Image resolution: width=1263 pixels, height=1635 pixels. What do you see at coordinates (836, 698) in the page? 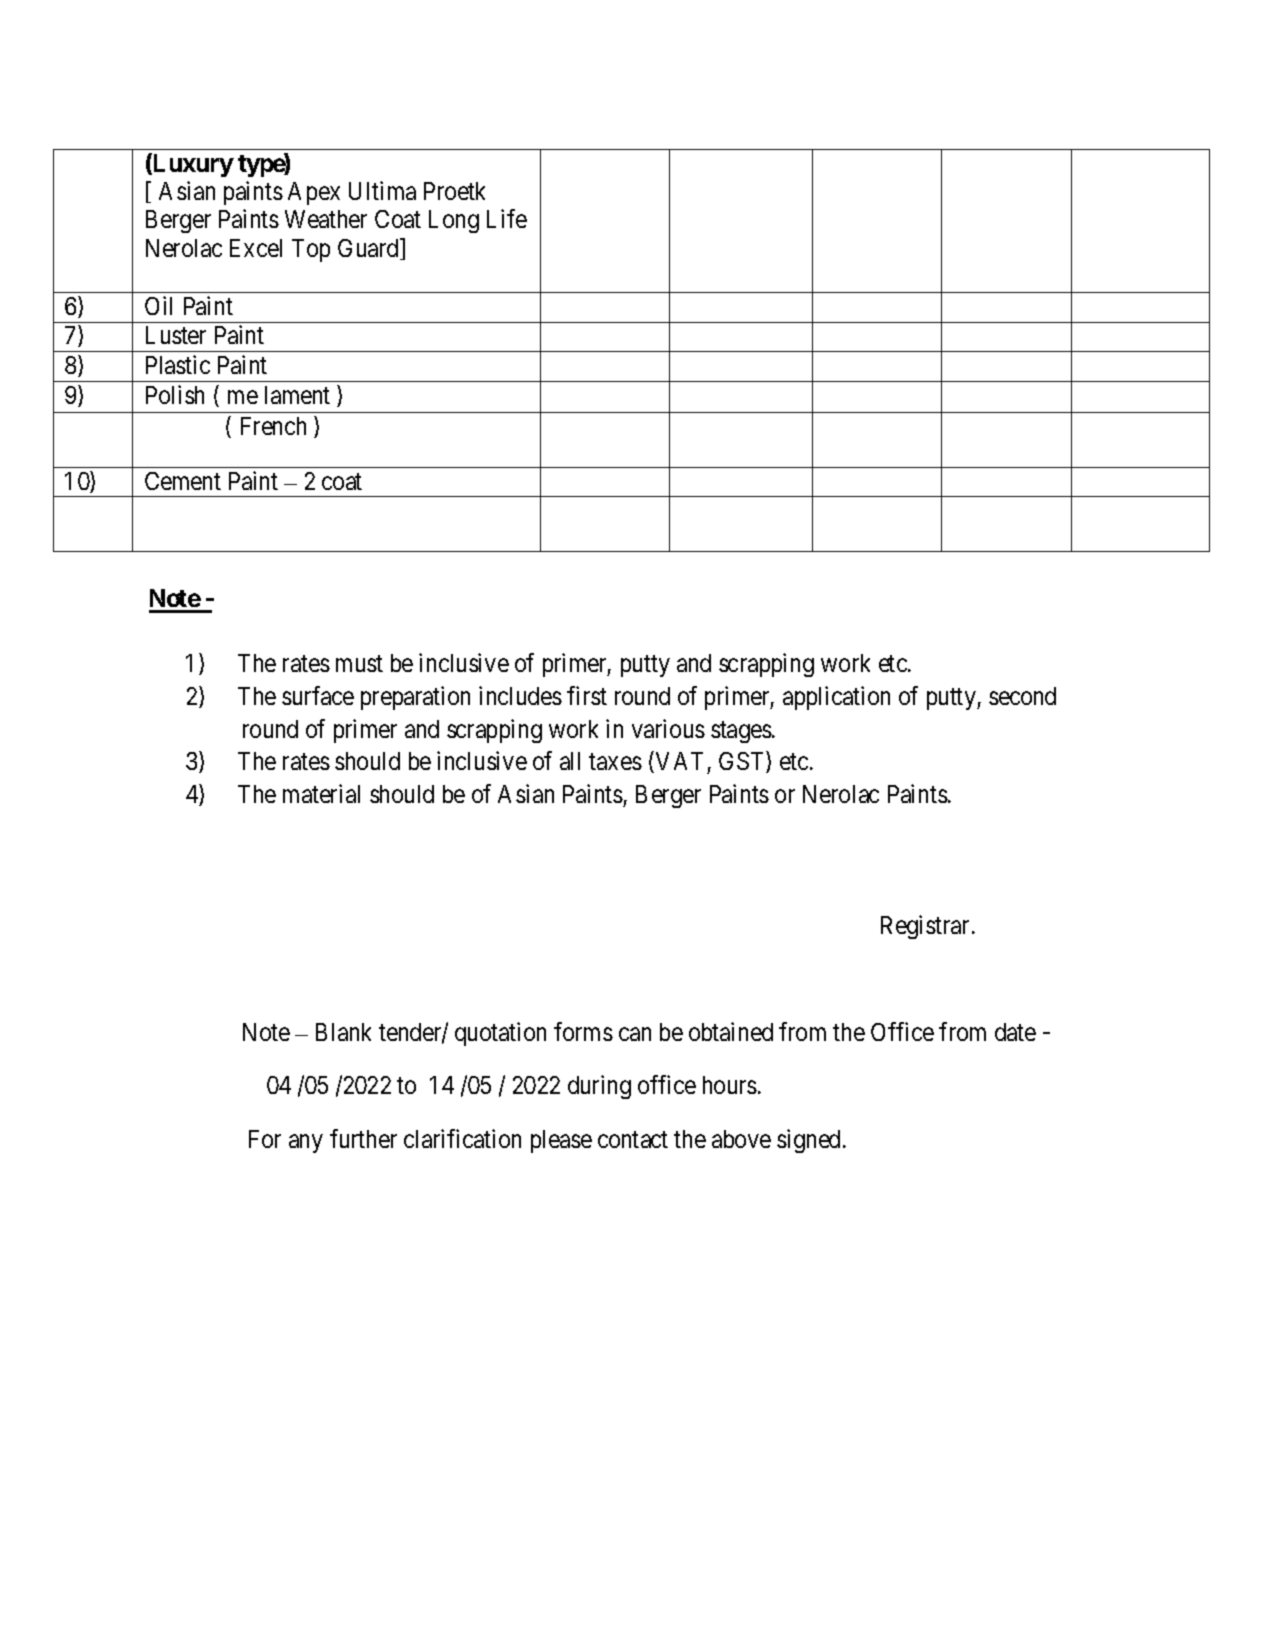
I see `application` at bounding box center [836, 698].
